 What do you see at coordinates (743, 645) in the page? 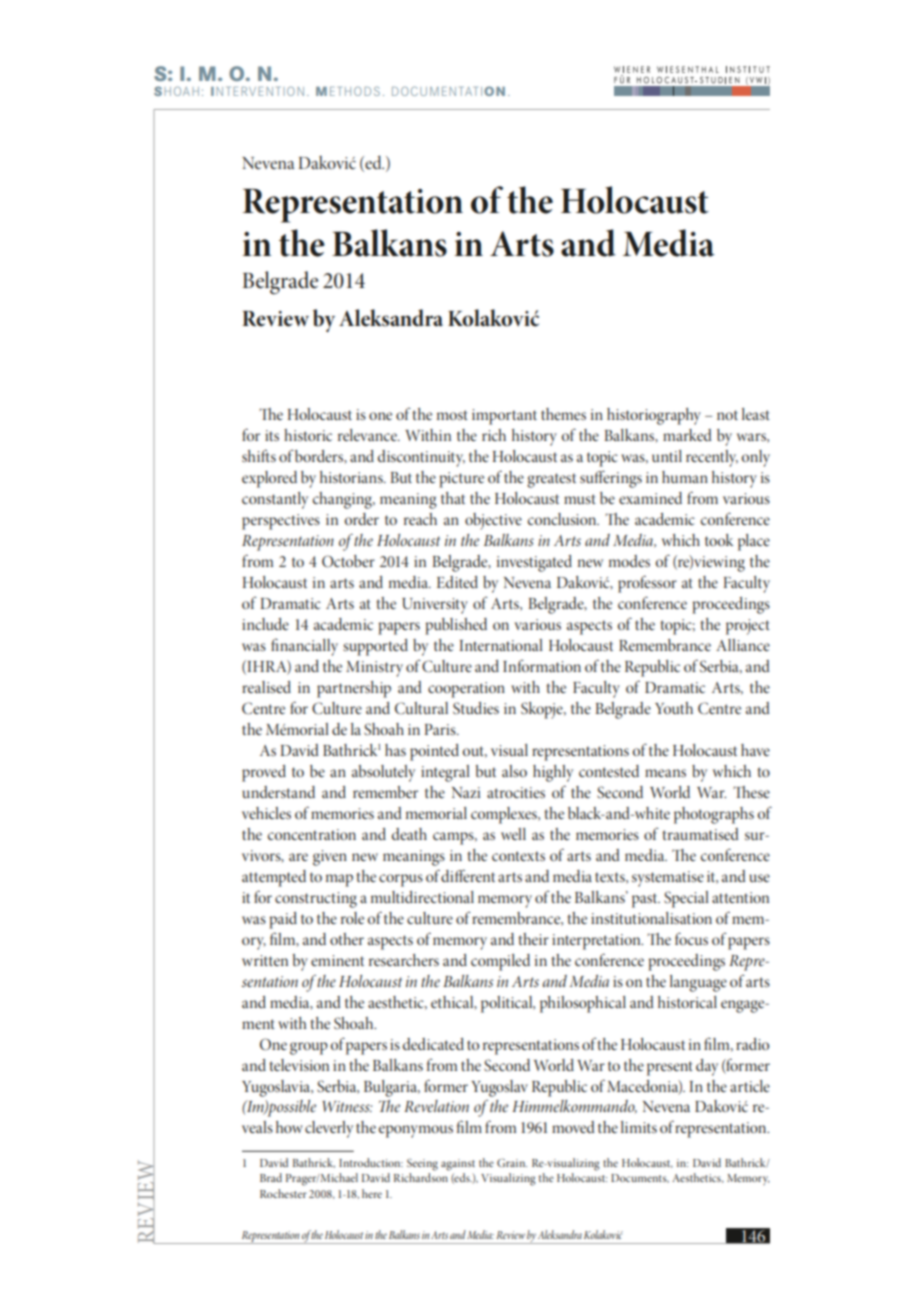
I see `Alliance` at bounding box center [743, 645].
